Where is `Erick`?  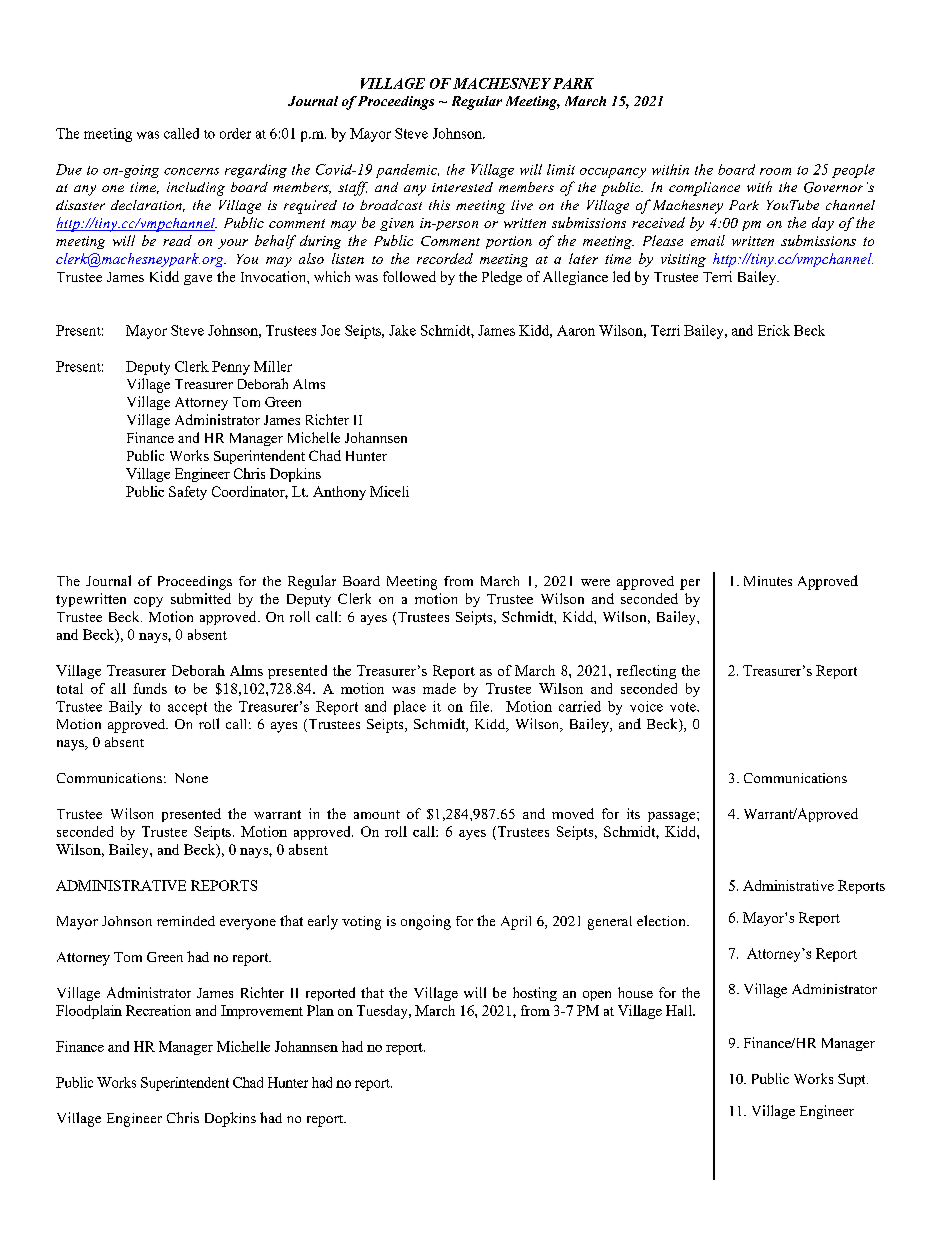
Erick is located at coordinates (774, 330).
